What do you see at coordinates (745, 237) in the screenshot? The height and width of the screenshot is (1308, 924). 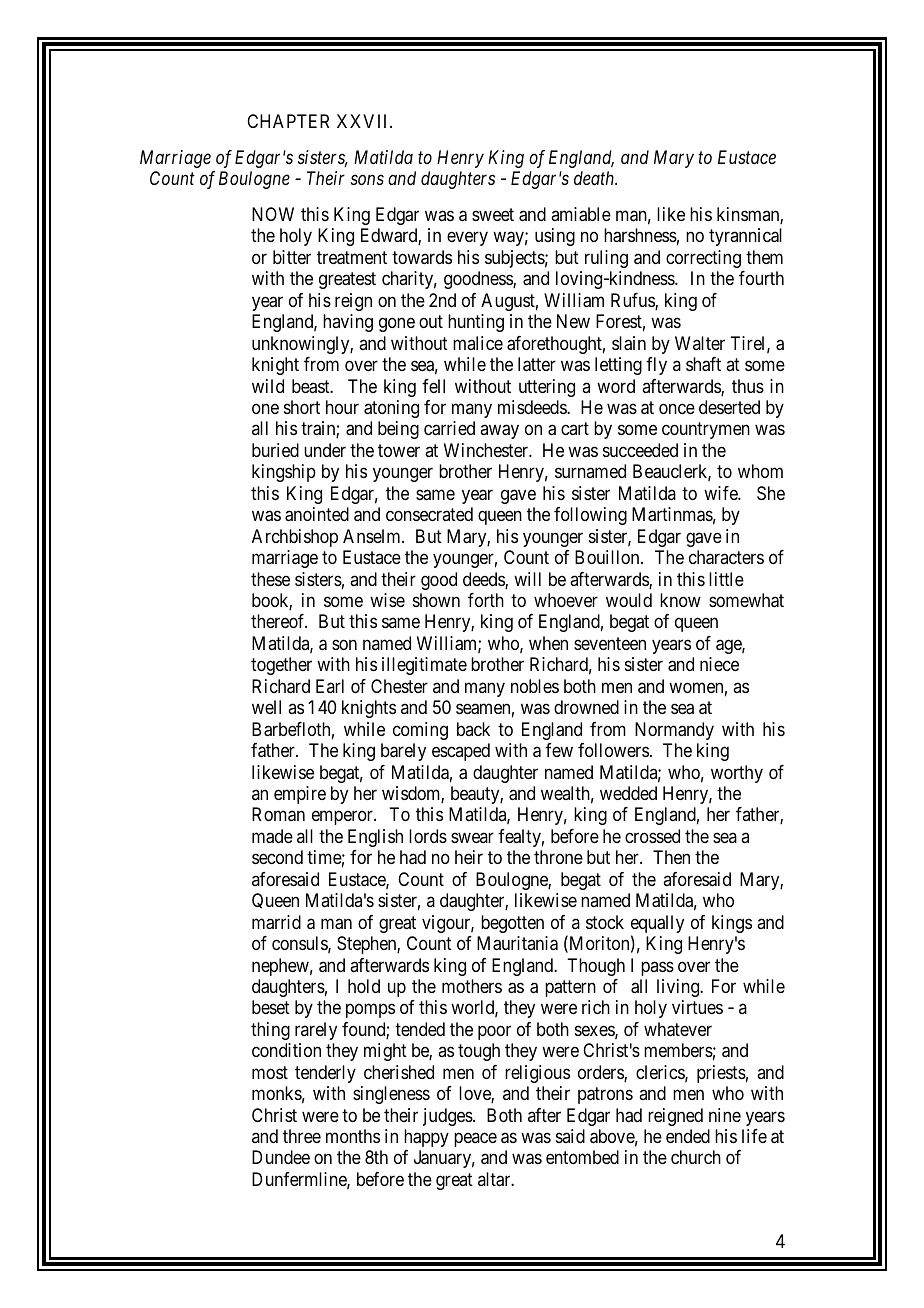 I see `tyrannical` at bounding box center [745, 237].
